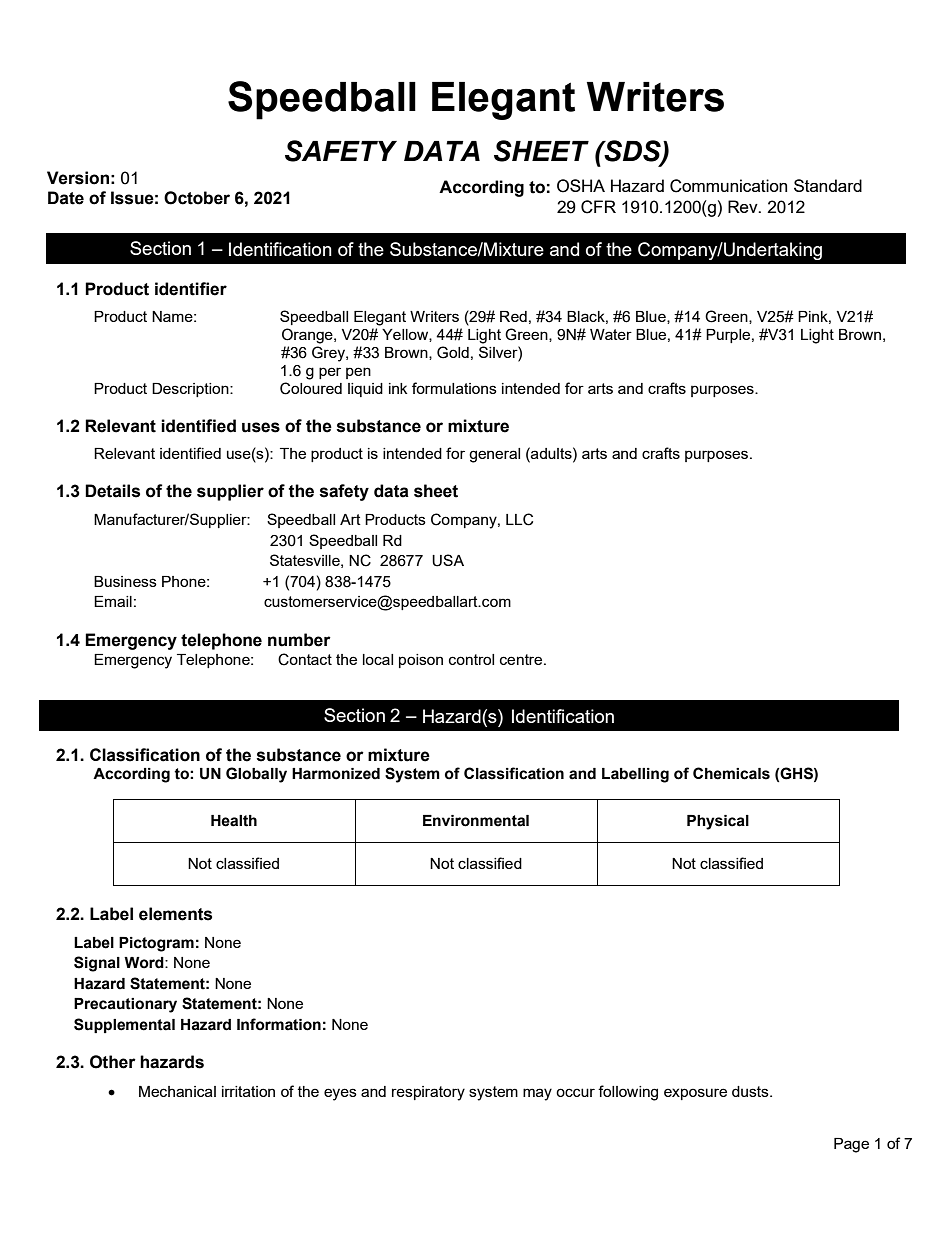  I want to click on October, so click(197, 198).
